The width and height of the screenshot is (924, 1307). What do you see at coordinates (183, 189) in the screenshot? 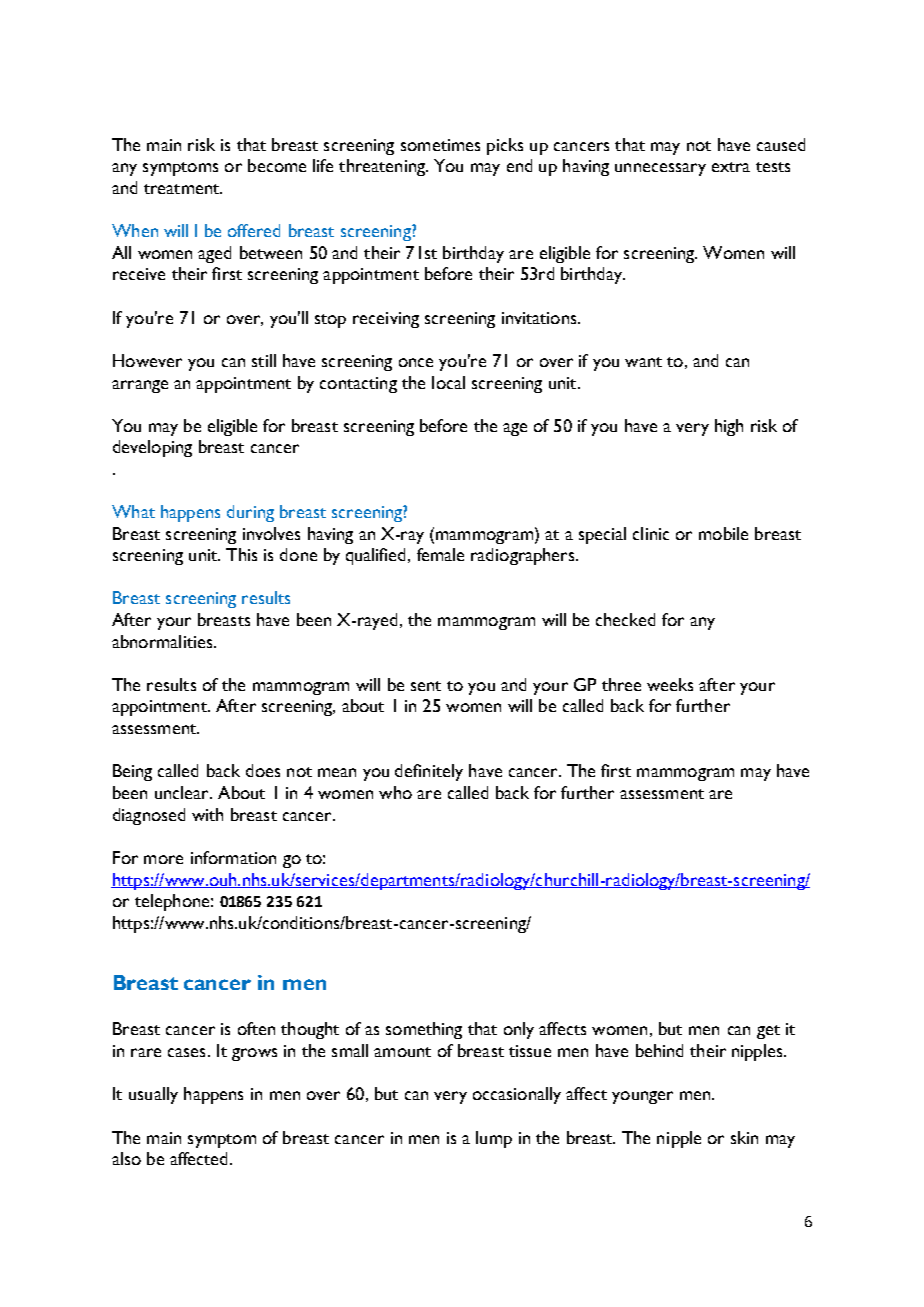
I see `treatment` at bounding box center [183, 189].
